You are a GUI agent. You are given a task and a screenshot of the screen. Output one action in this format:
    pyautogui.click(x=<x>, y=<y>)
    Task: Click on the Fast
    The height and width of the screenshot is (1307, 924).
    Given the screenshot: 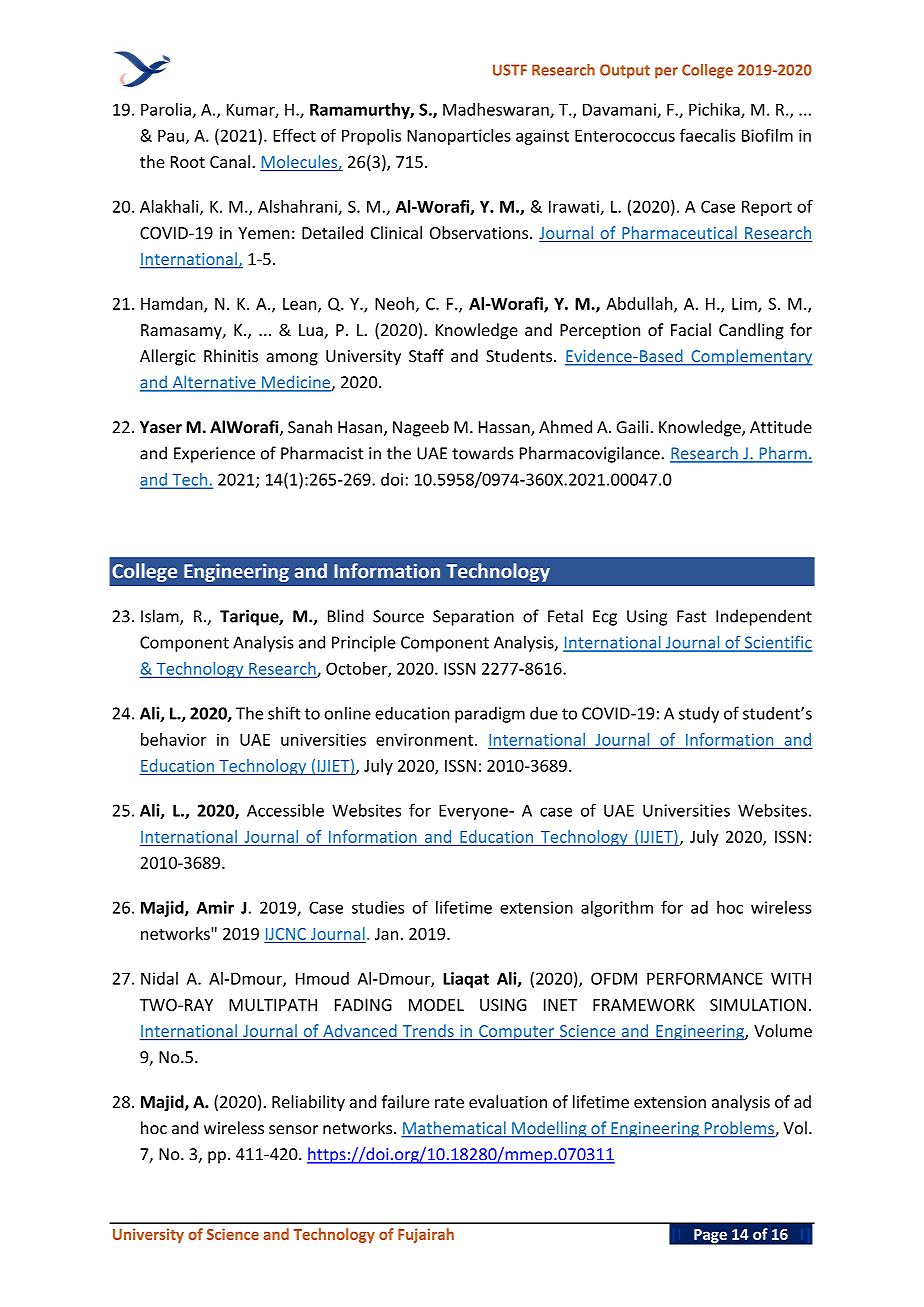 What is the action you would take?
    pyautogui.click(x=691, y=616)
